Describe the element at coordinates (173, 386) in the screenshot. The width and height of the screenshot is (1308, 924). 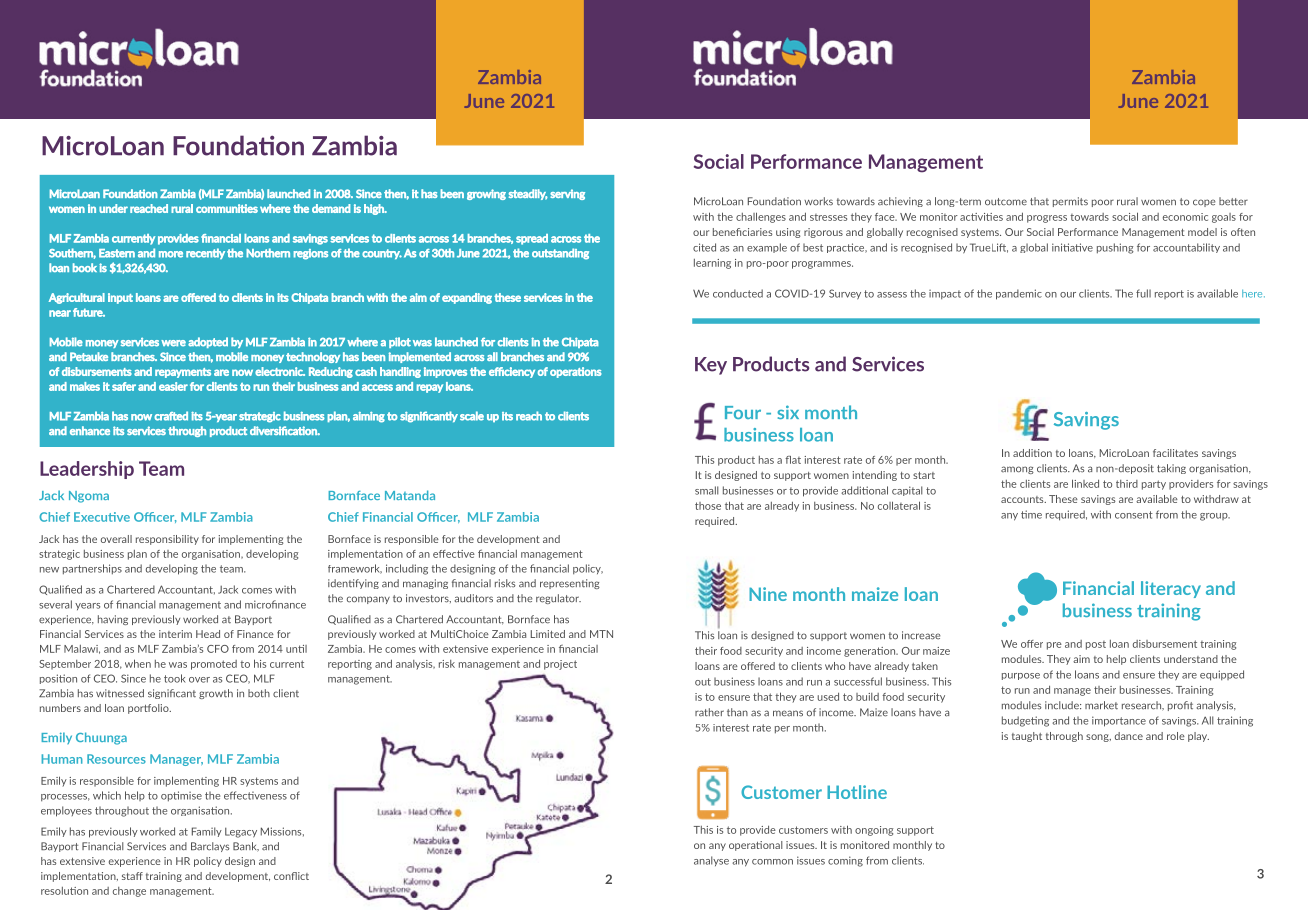
I see `easier` at that location.
